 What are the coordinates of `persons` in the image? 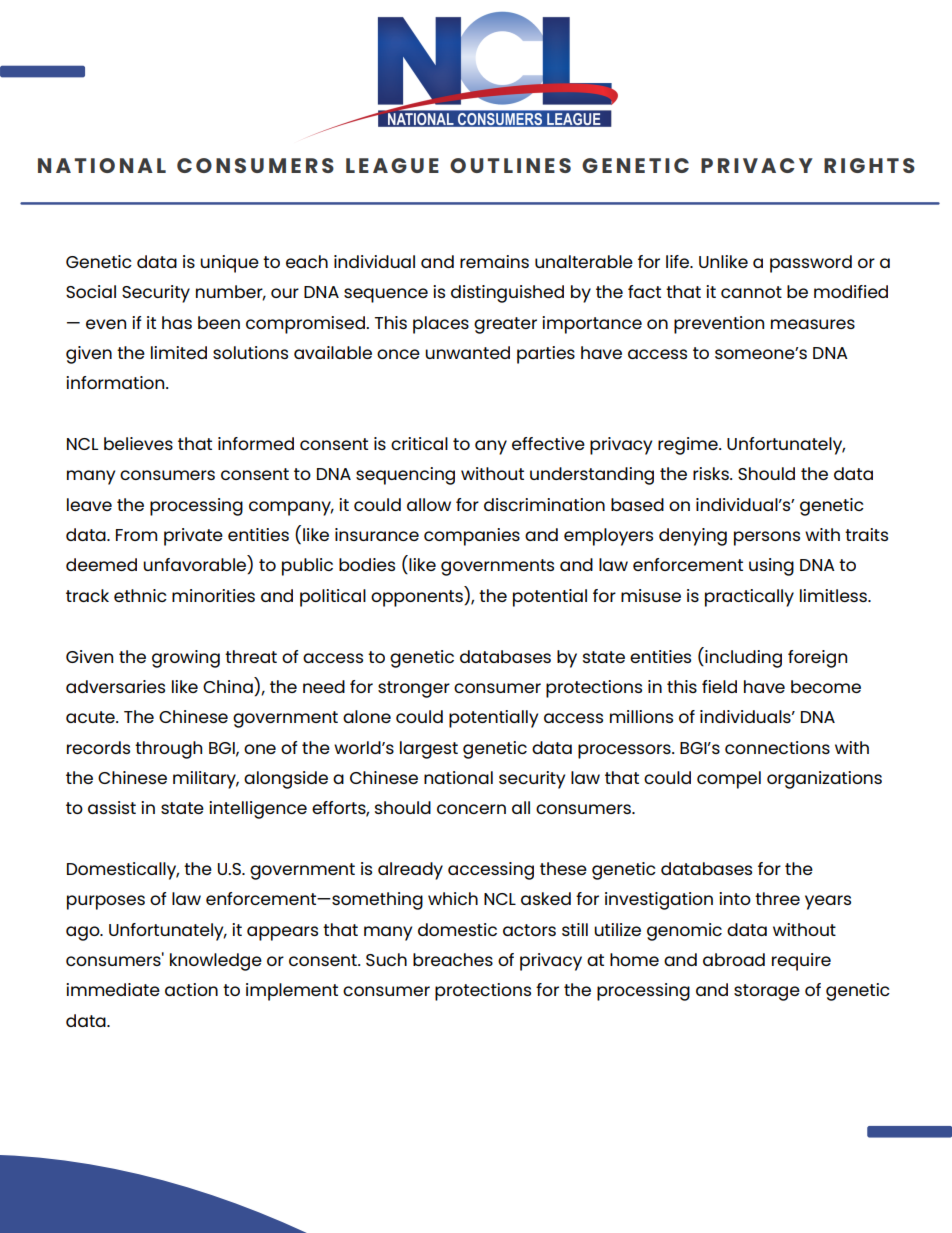 It's located at (767, 538).
